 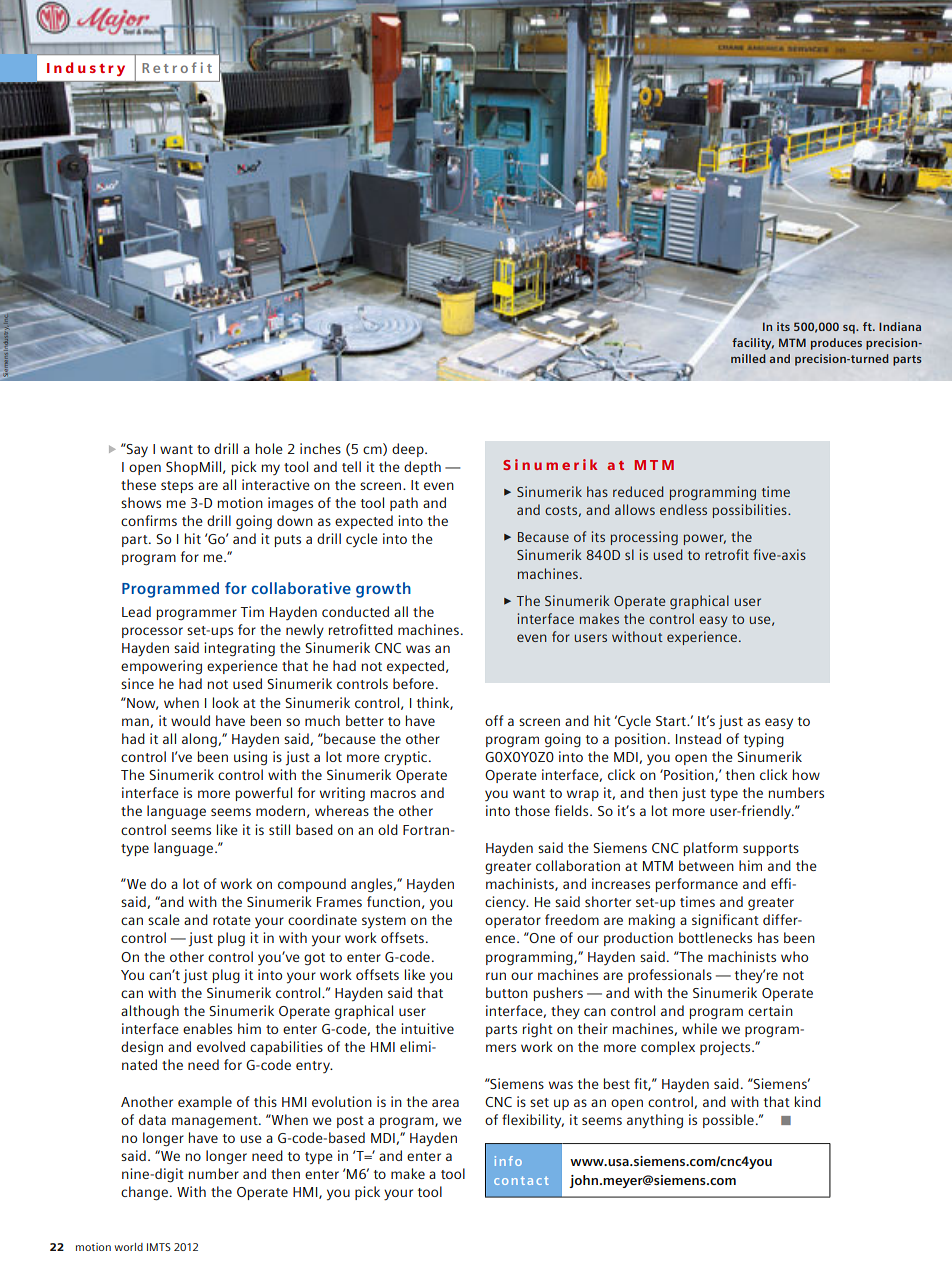 What do you see at coordinates (794, 956) in the screenshot?
I see `who` at bounding box center [794, 956].
